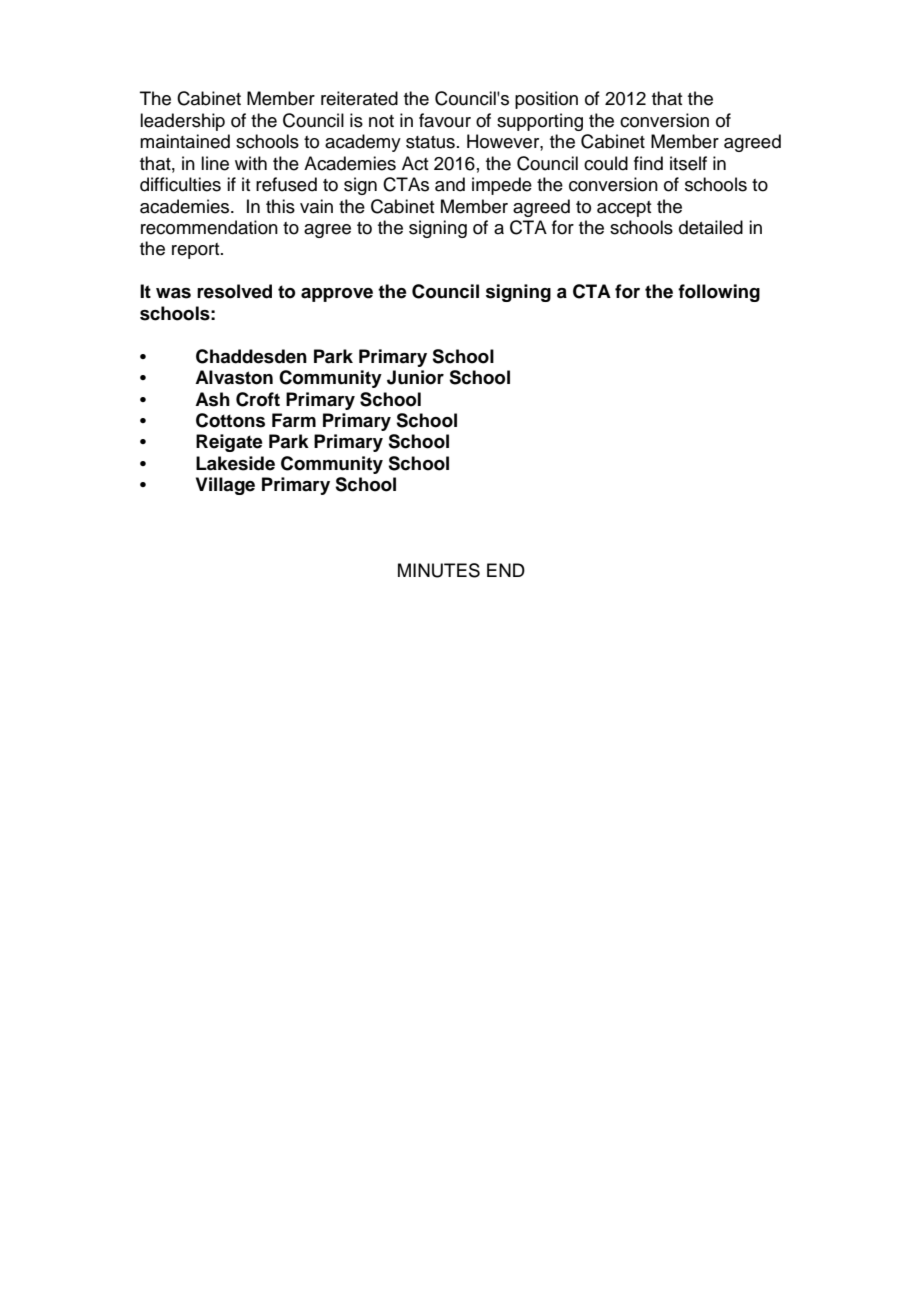 Image resolution: width=924 pixels, height=1308 pixels. What do you see at coordinates (439, 570) in the screenshot?
I see `MINUTES` at bounding box center [439, 570].
